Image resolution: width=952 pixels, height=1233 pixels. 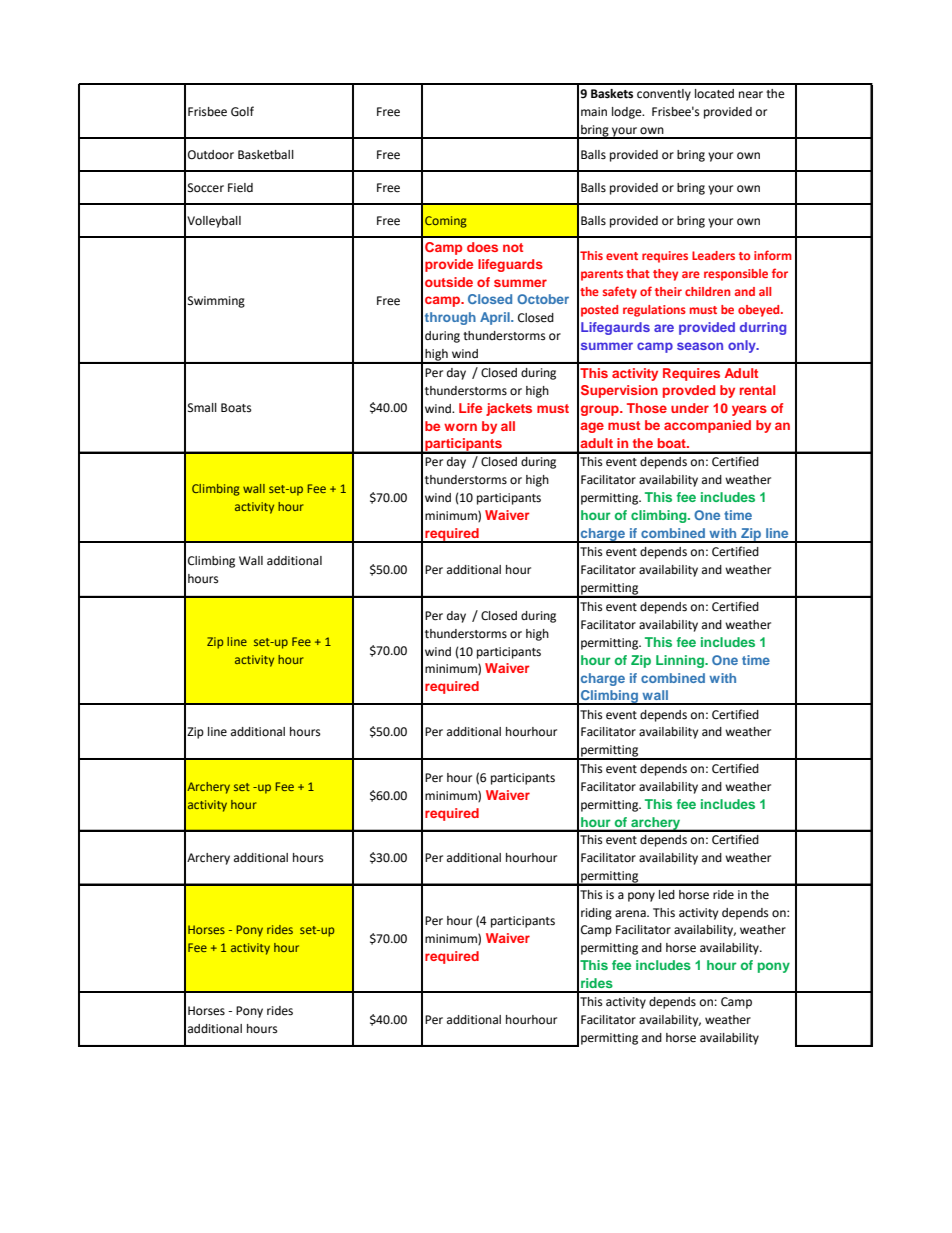 I want to click on riding, so click(x=596, y=914).
